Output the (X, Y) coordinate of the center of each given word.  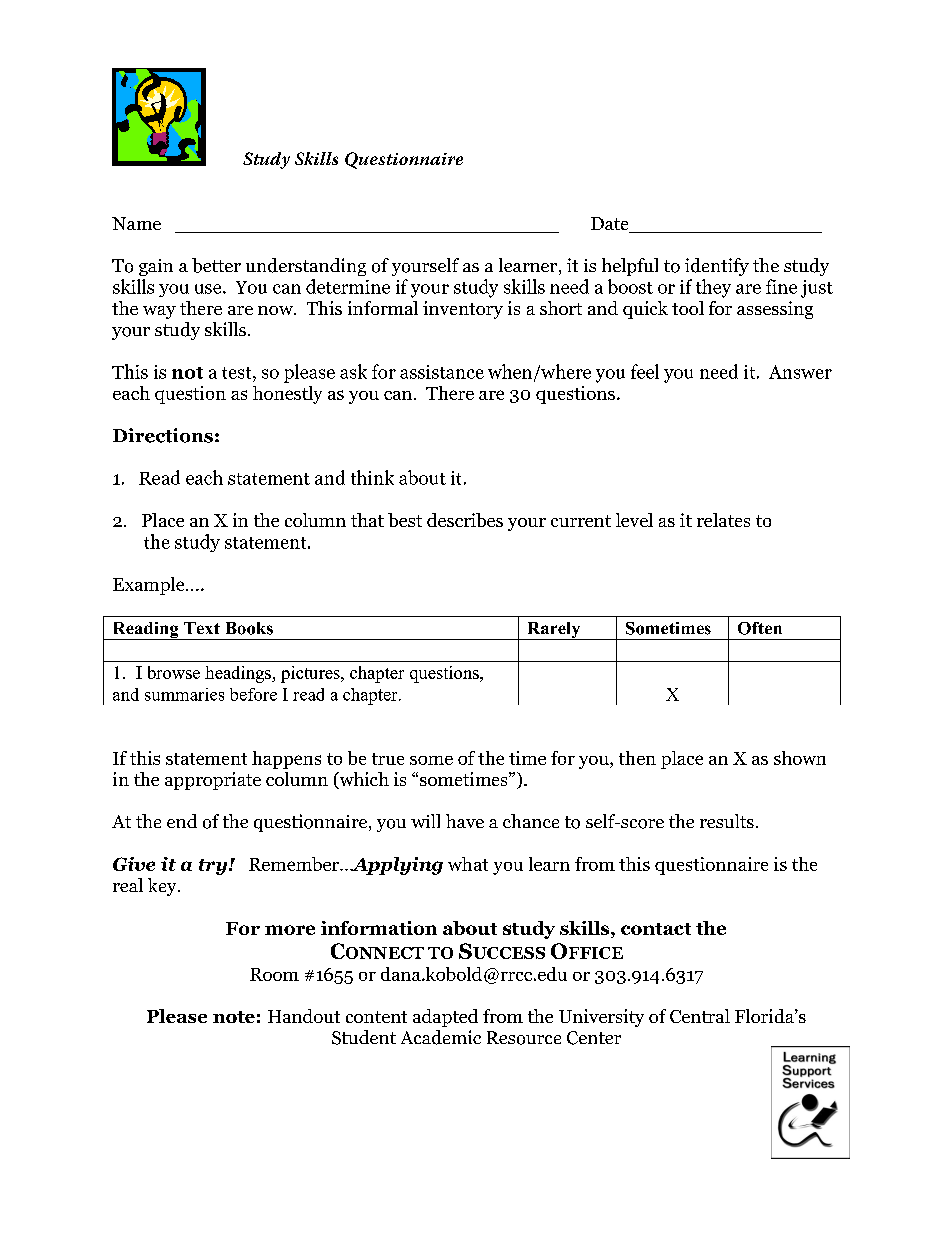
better (216, 265)
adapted (445, 1018)
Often (760, 628)
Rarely (554, 631)
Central (700, 1016)
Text (202, 628)
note (234, 1017)
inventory (463, 310)
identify (717, 267)
